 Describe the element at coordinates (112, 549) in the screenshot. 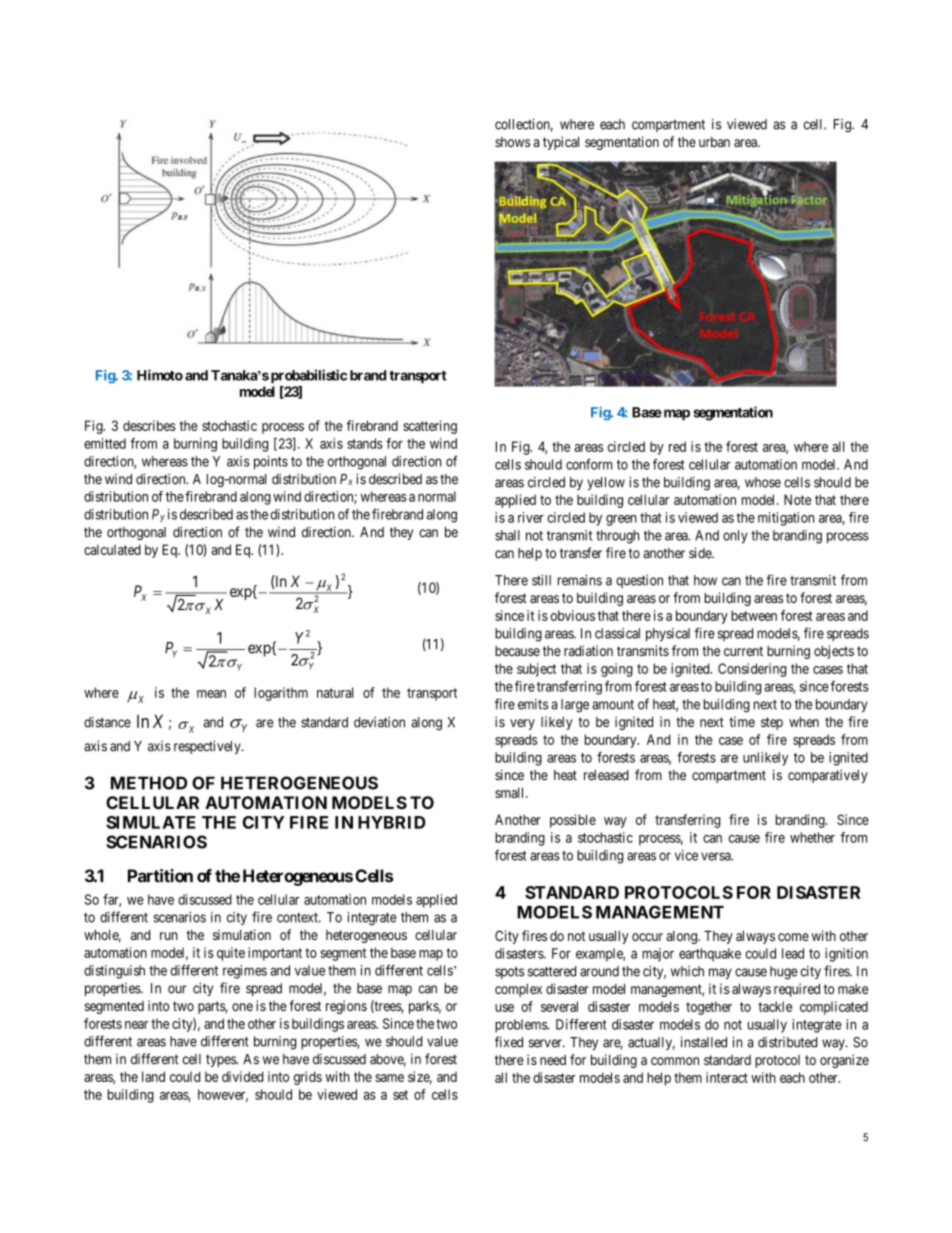

I see `calculated` at that location.
